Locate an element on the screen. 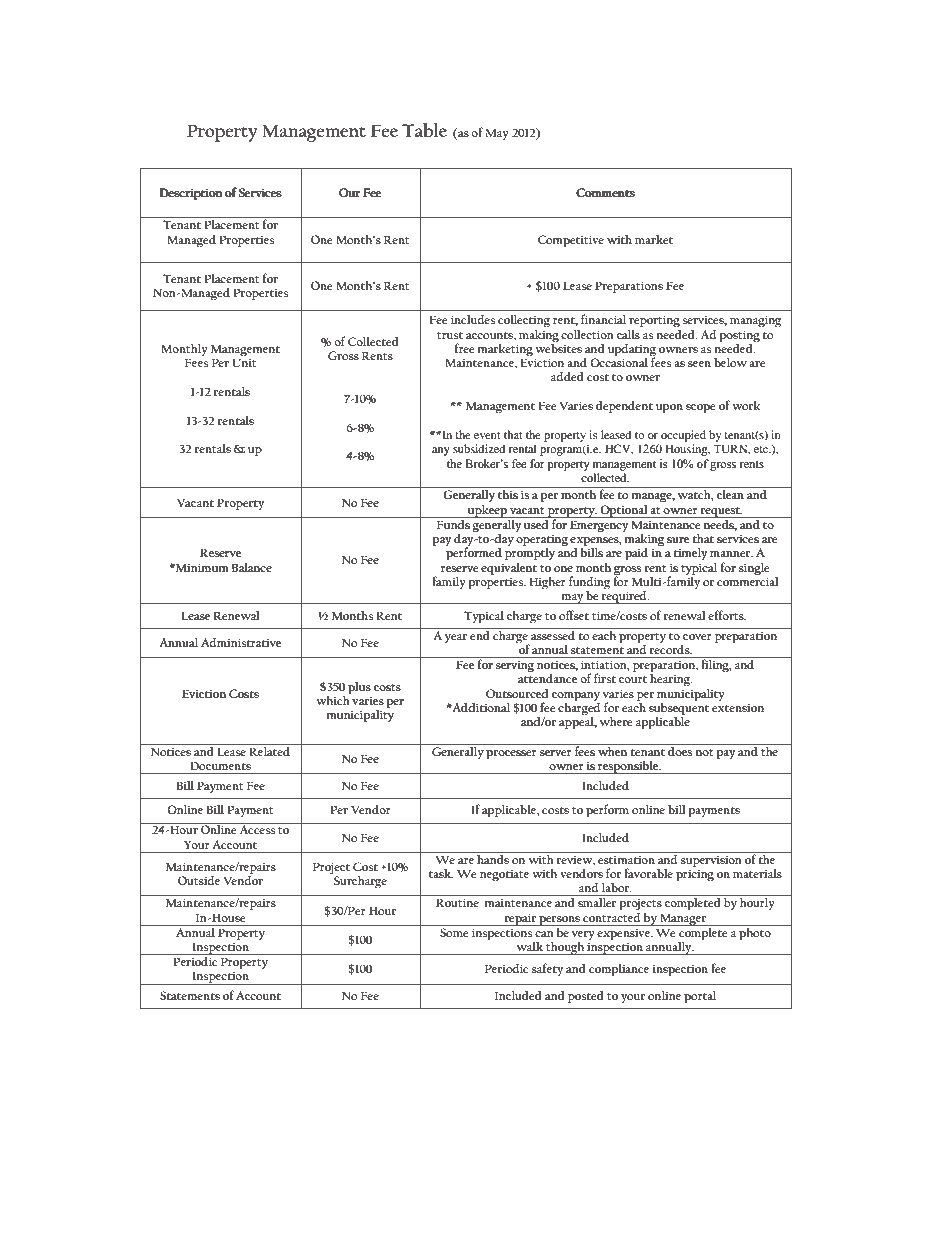 This screenshot has height=1233, width=952. Description is located at coordinates (191, 194).
